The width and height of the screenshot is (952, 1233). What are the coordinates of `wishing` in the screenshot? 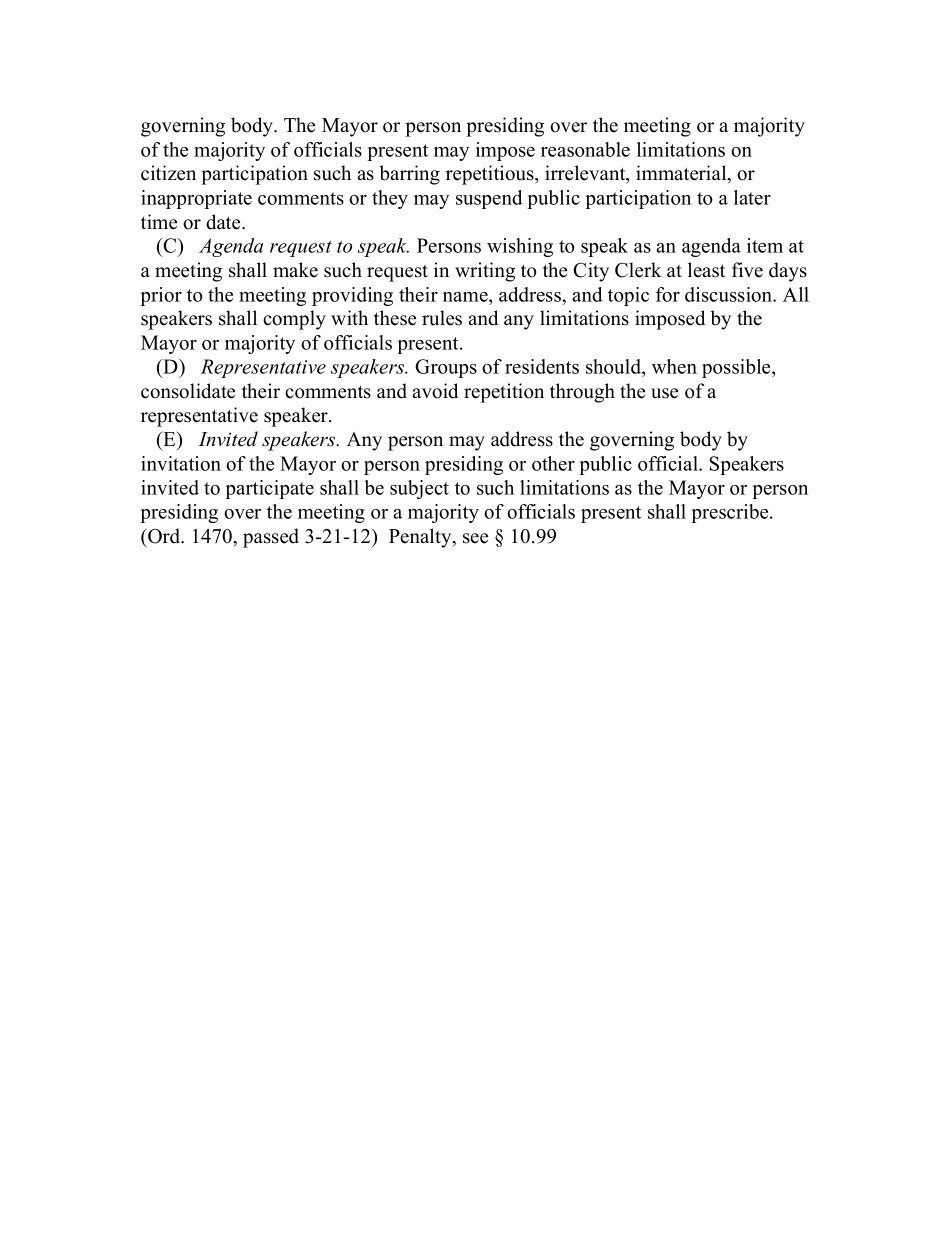 It's located at (520, 247).
